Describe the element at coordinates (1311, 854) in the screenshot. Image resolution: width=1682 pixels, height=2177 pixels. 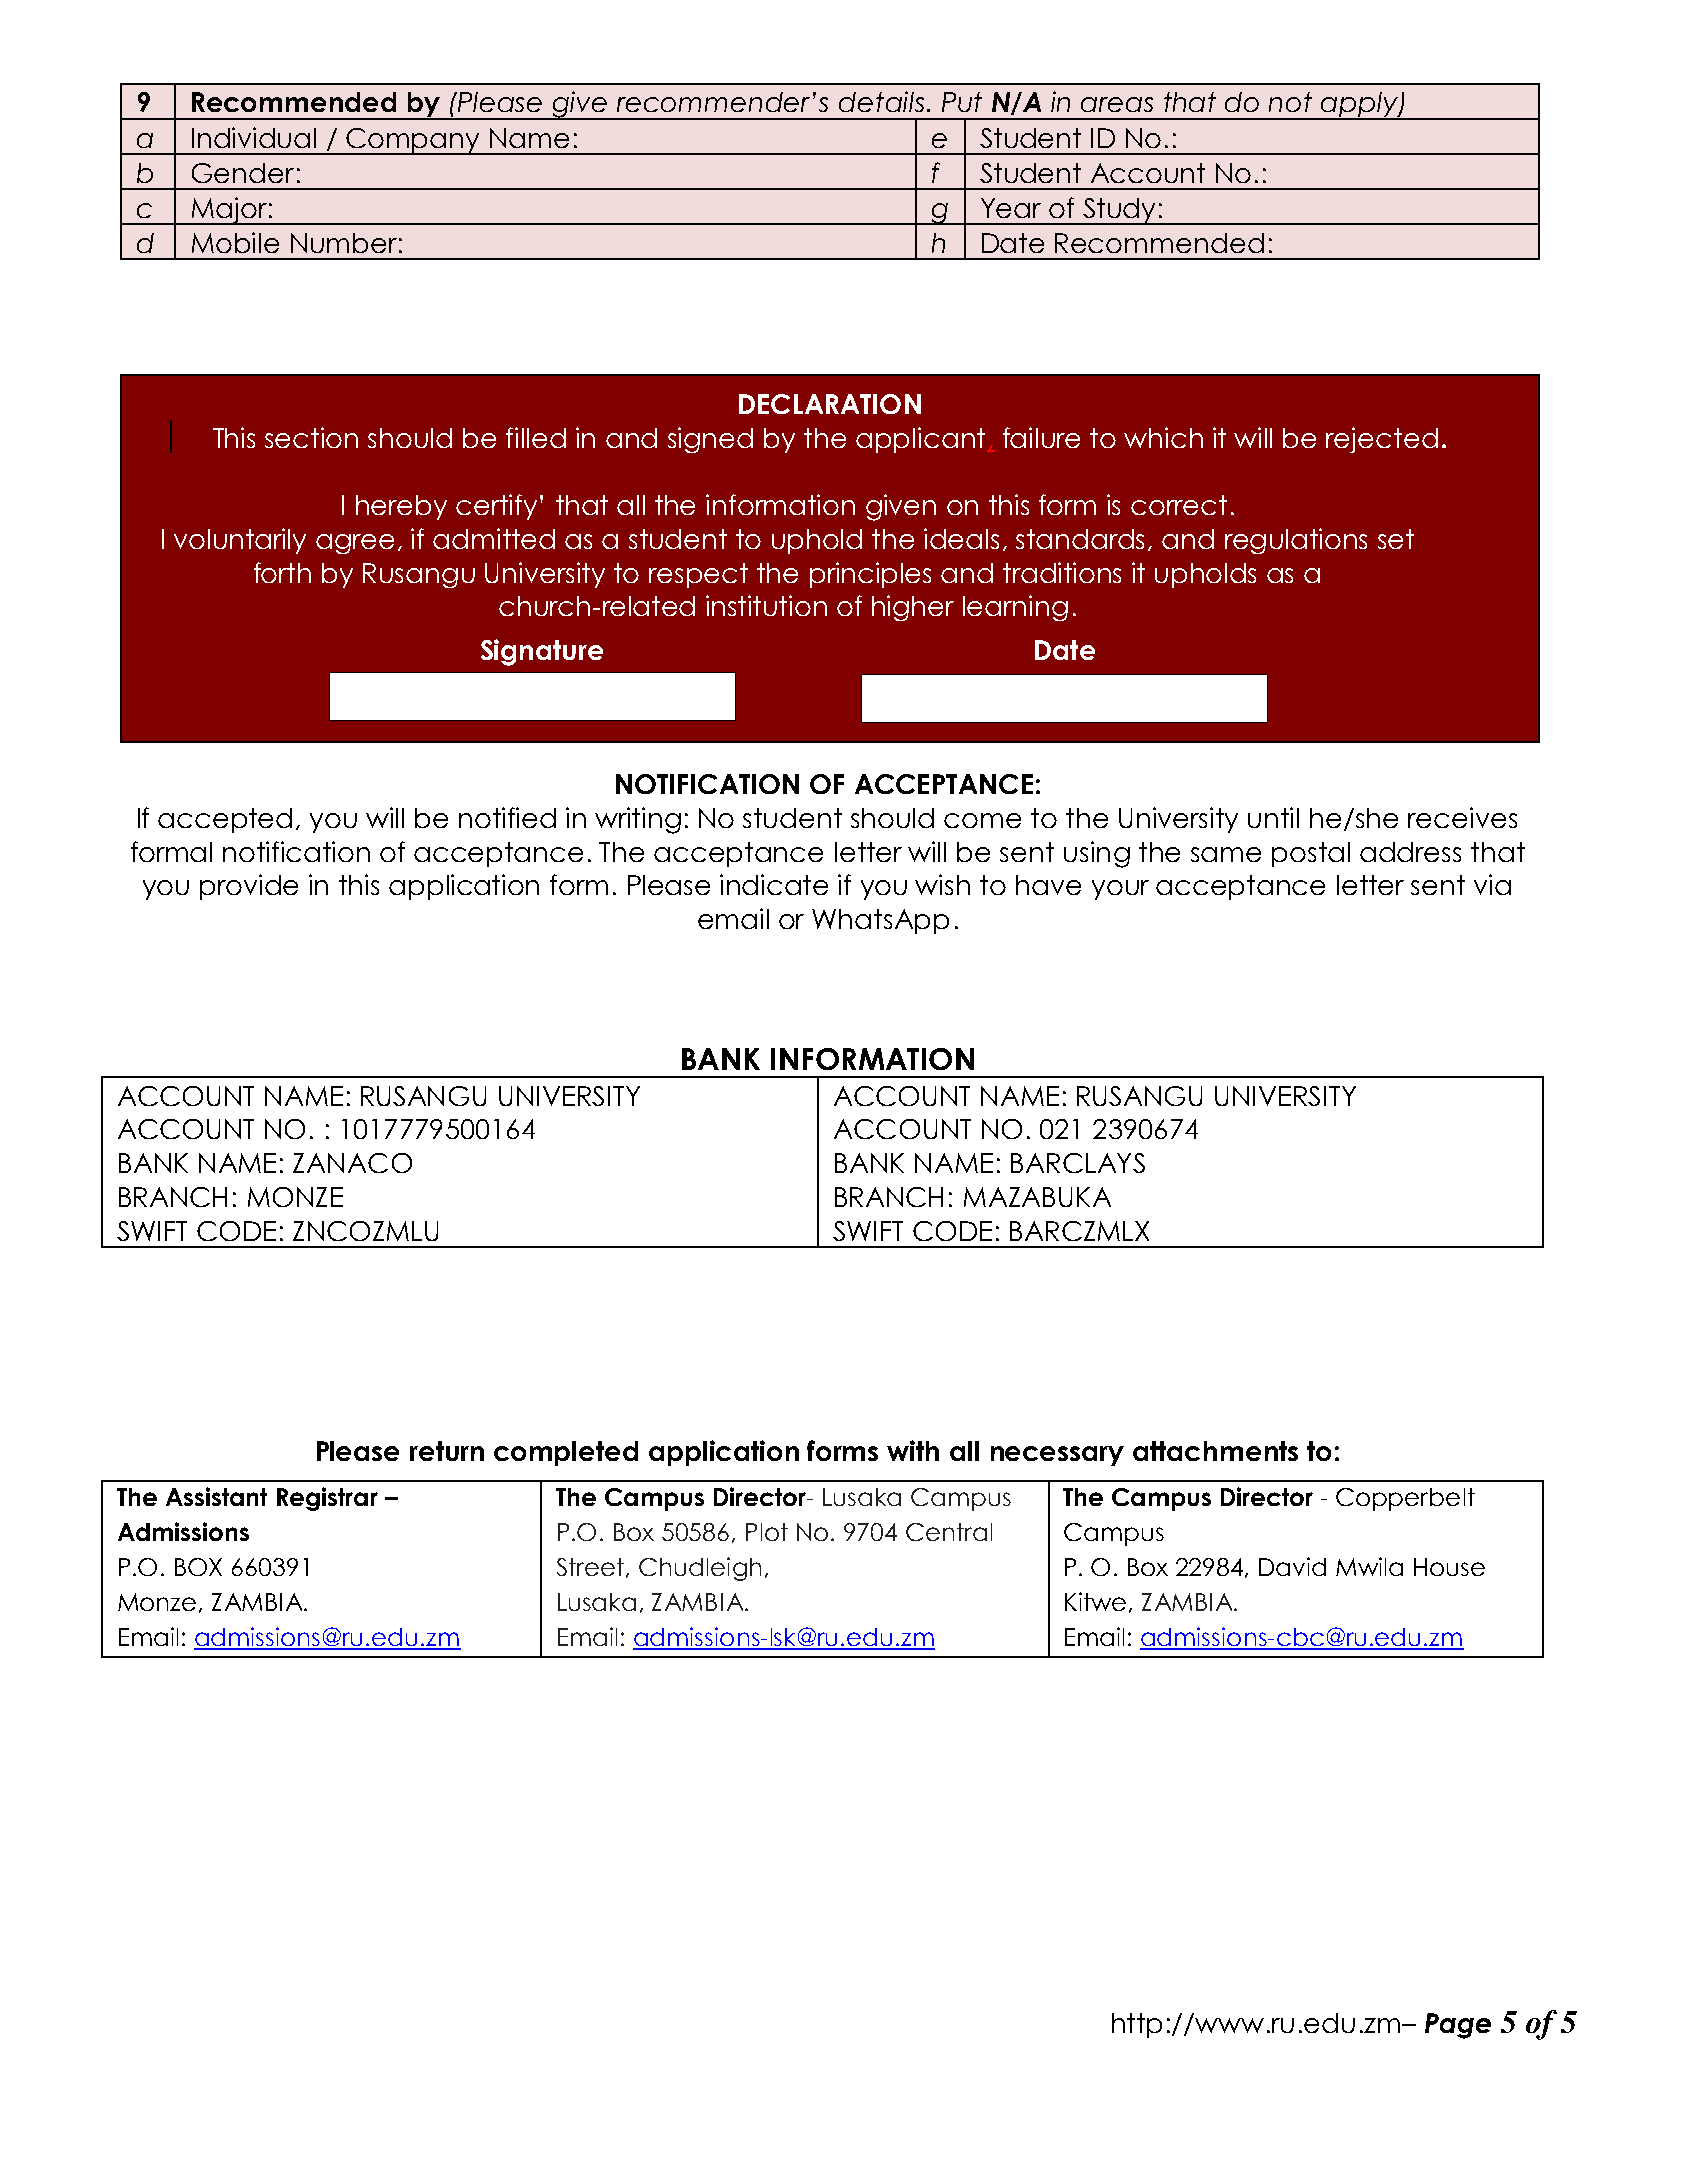
I see `postal` at that location.
